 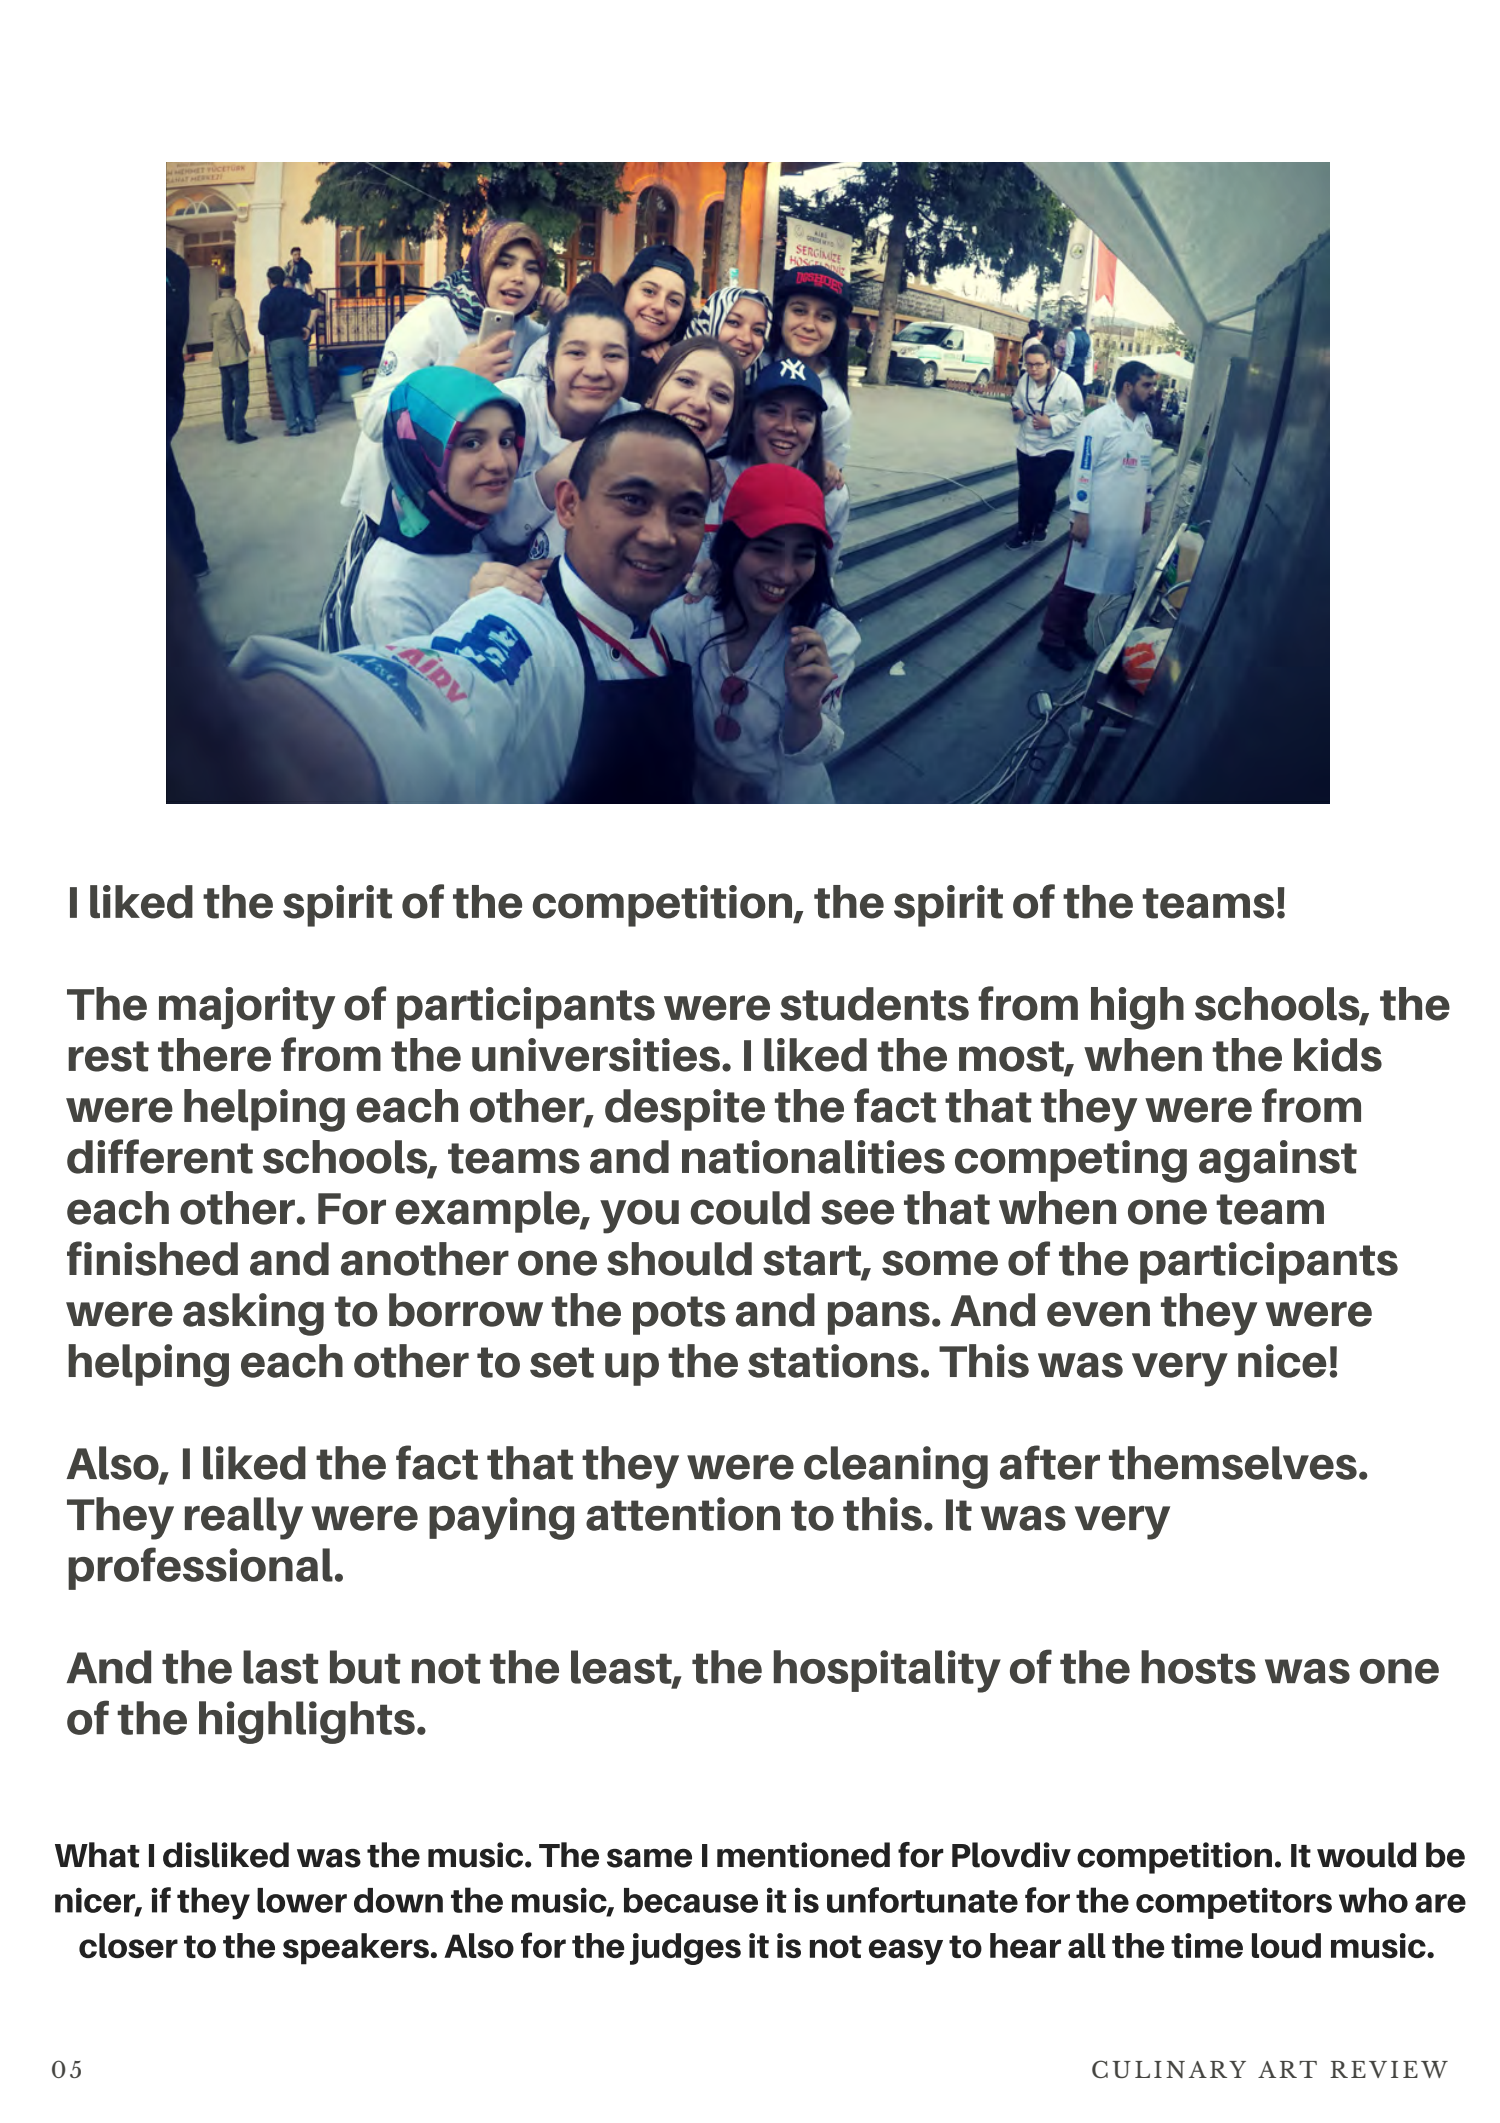 What do you see at coordinates (833, 1361) in the document?
I see `stations` at bounding box center [833, 1361].
